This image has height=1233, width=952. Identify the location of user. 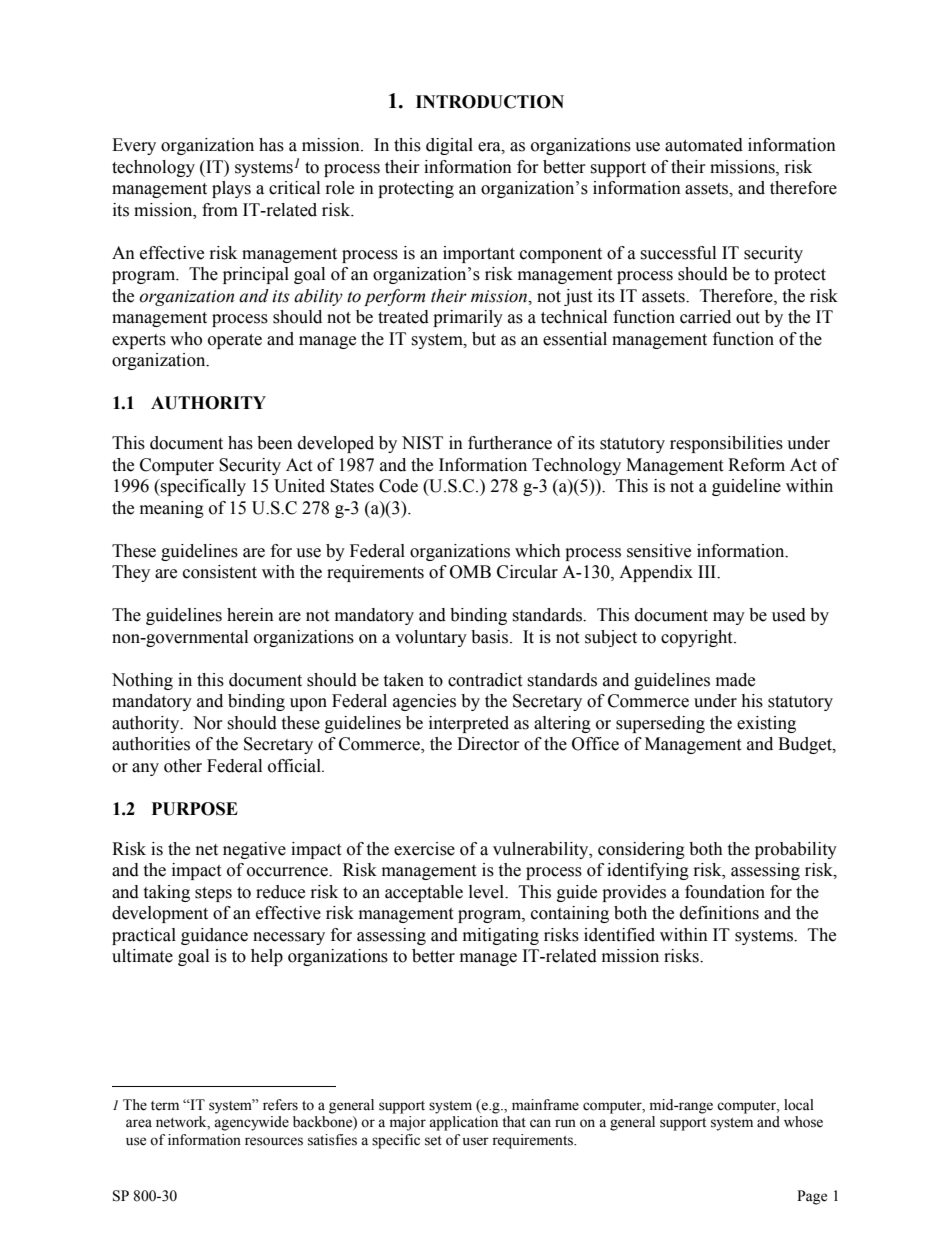
(476, 1141).
